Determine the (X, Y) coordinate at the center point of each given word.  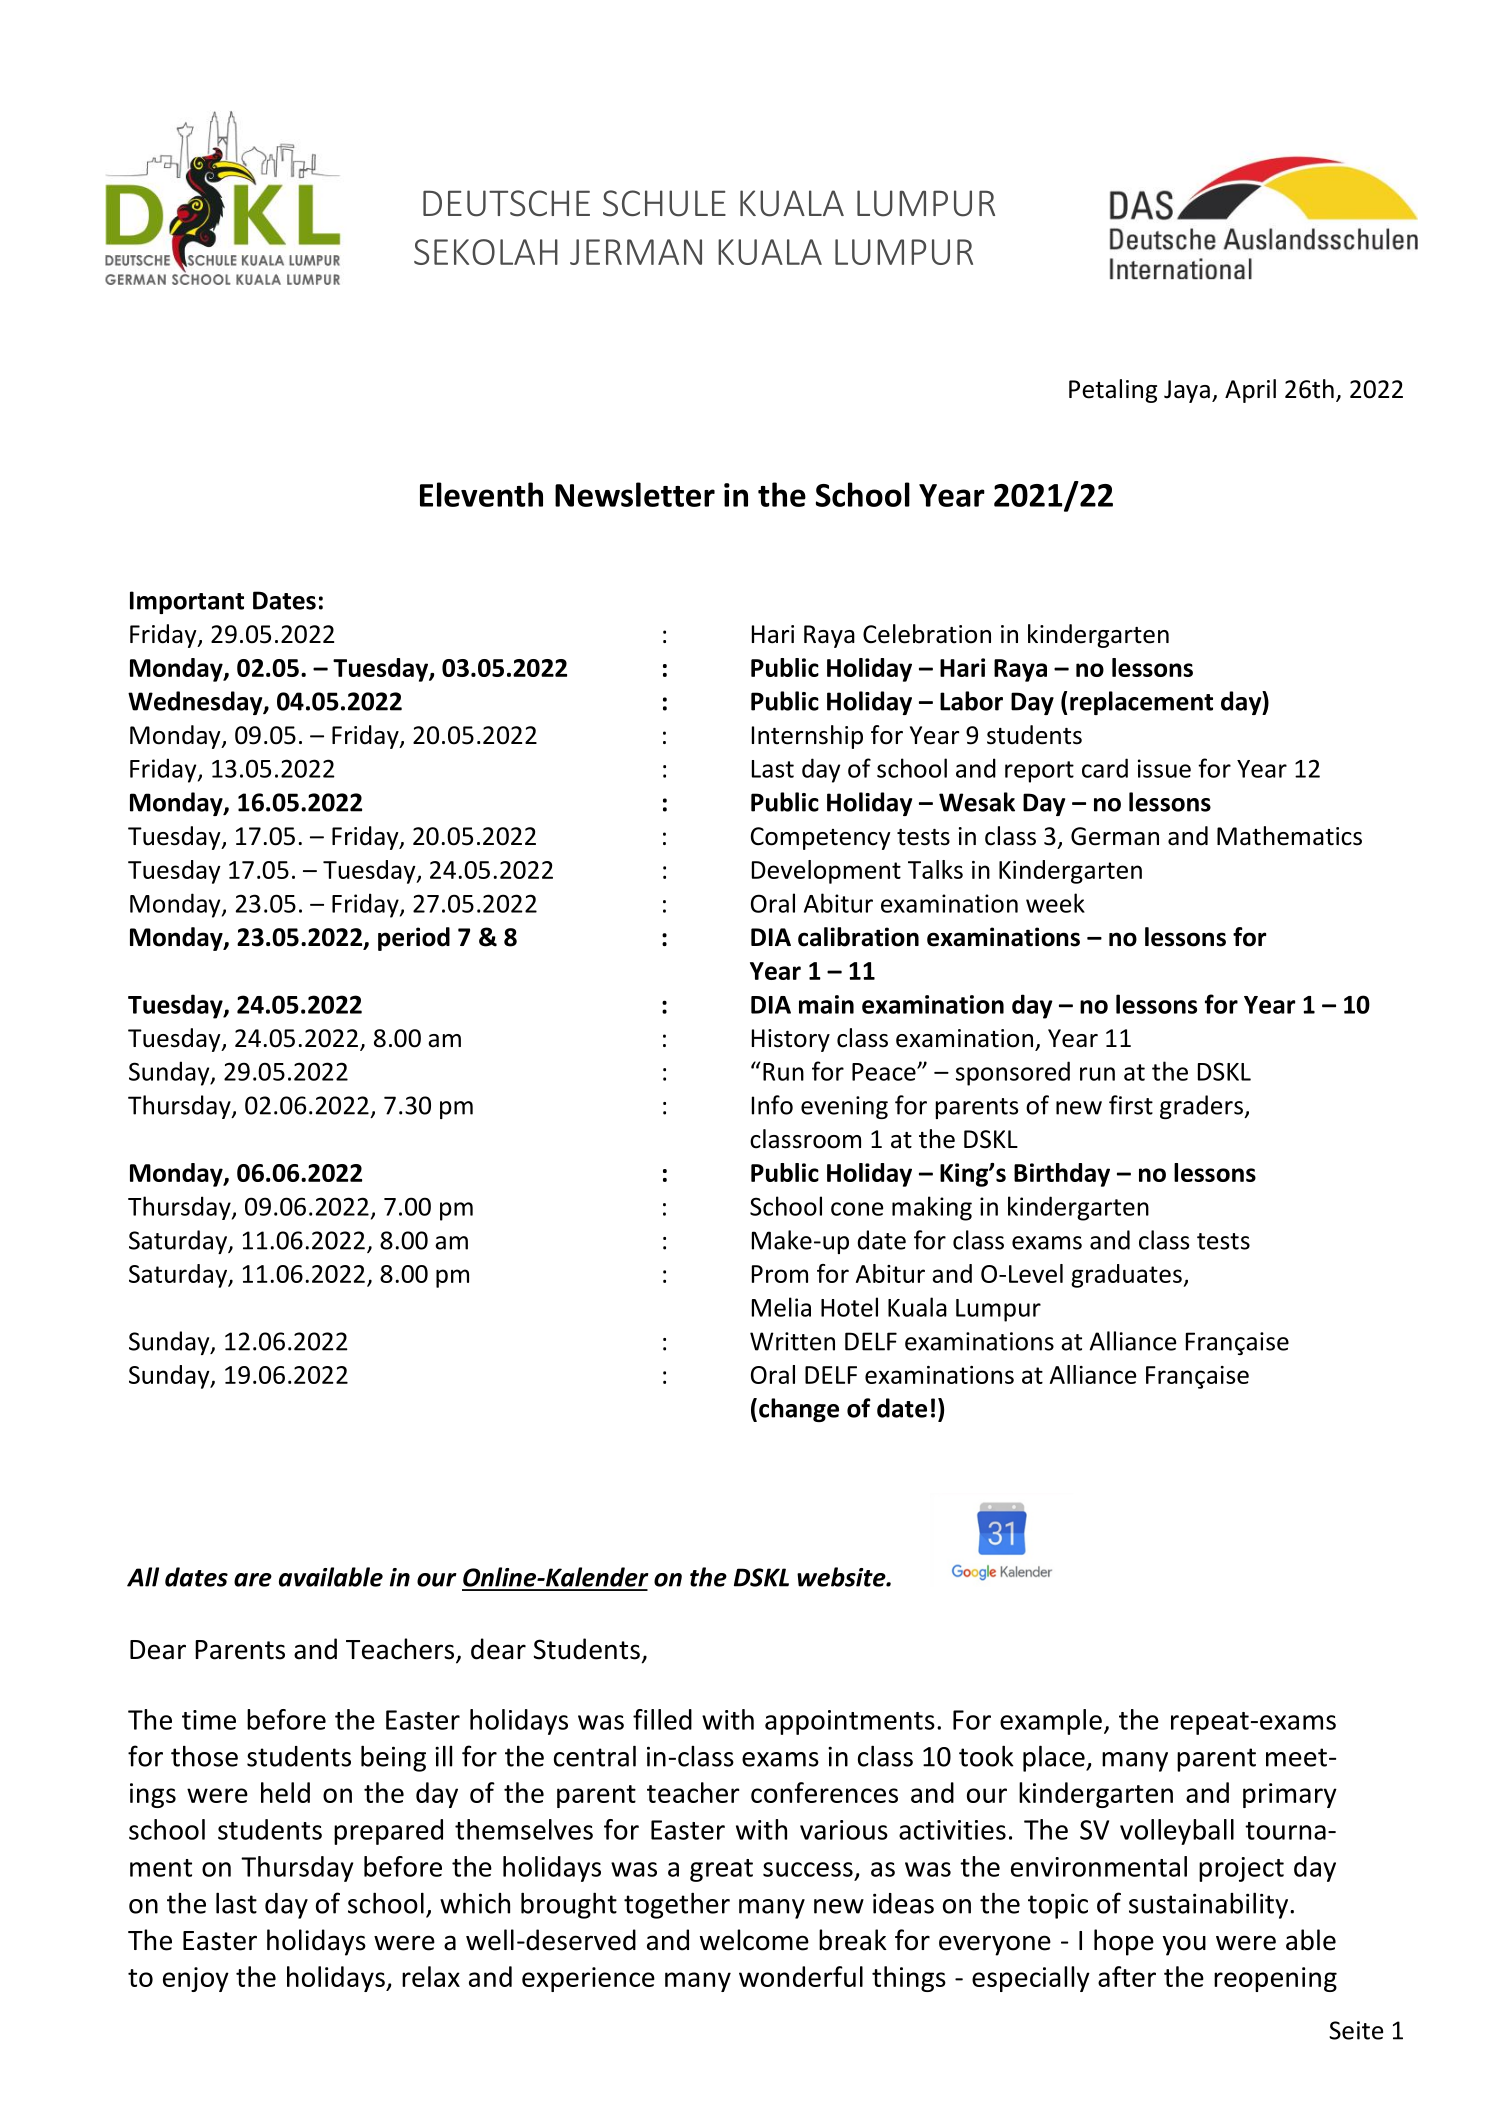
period (414, 939)
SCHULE (664, 203)
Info (772, 1105)
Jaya (1187, 391)
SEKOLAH (486, 252)
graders (1202, 1107)
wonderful (801, 1976)
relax (431, 1976)
